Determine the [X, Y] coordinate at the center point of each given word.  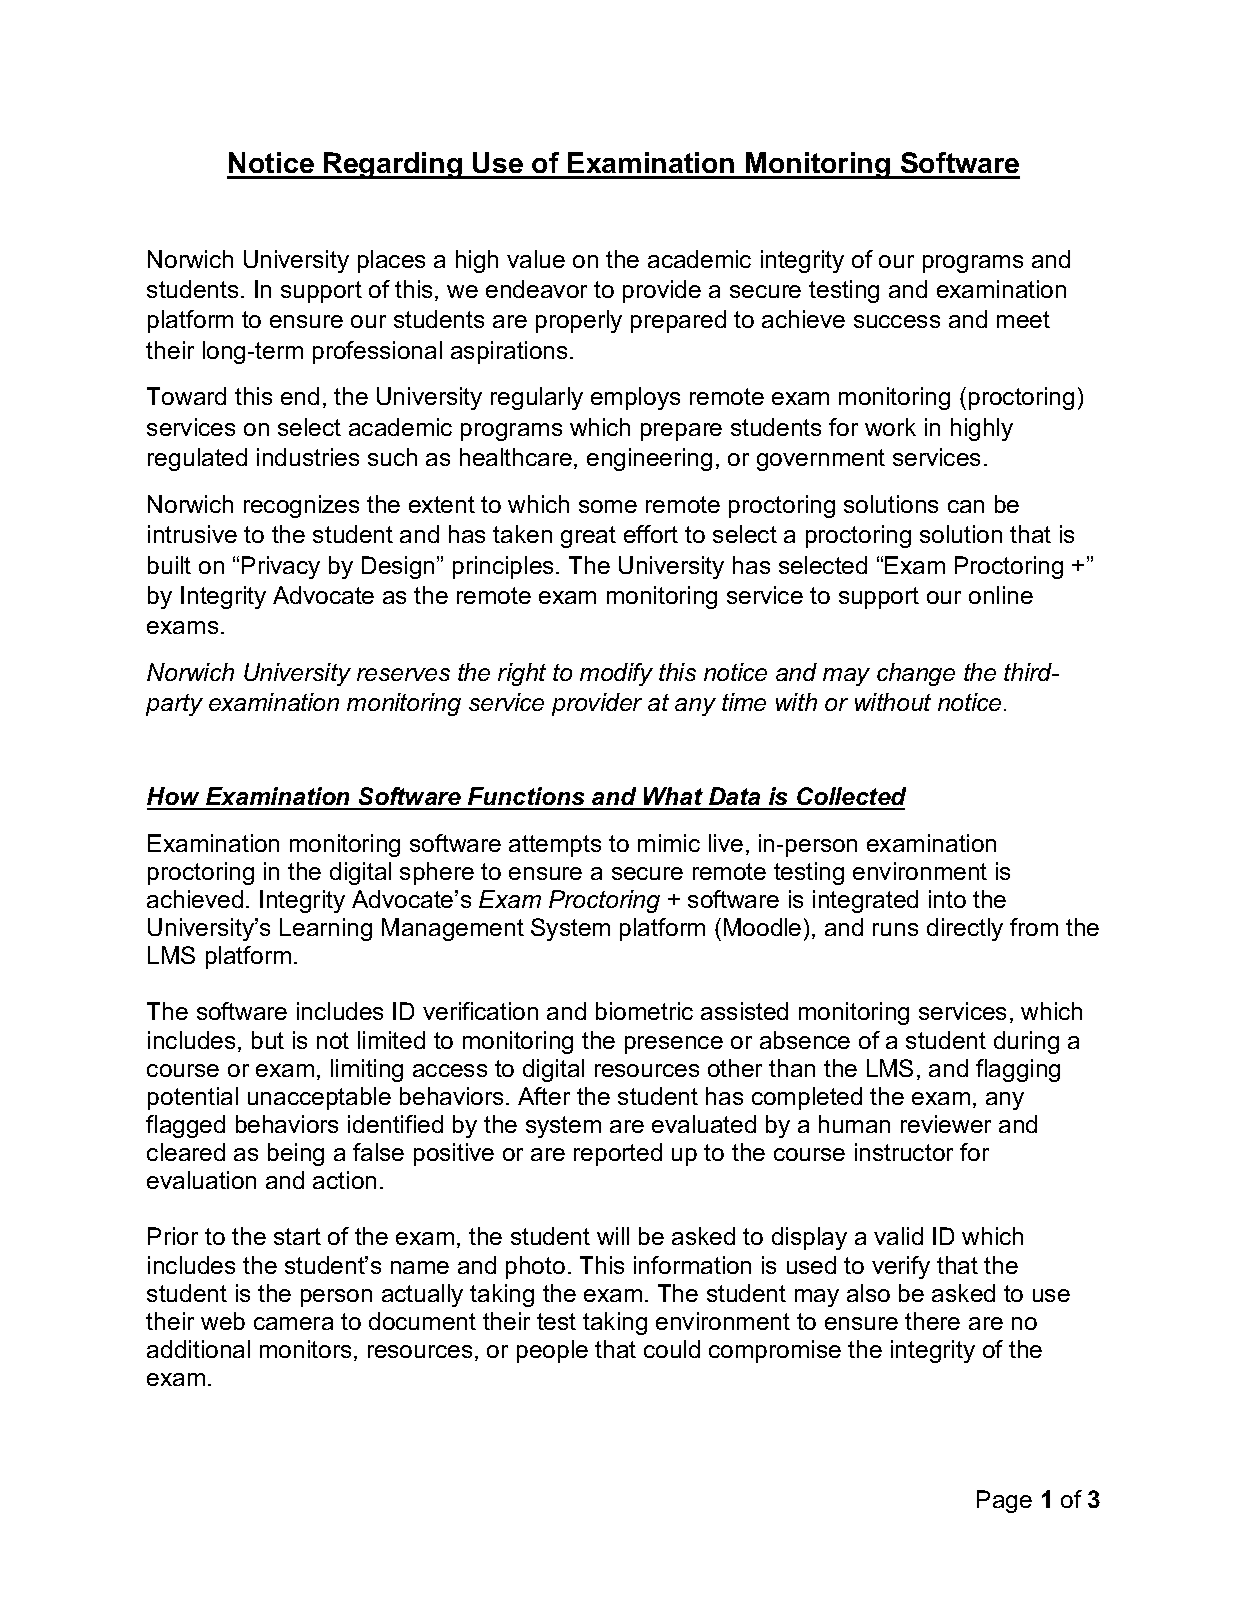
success [897, 321]
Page [1004, 1501]
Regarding [393, 165]
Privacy [281, 567]
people [552, 1351]
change [916, 674]
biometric [644, 1011]
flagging [1018, 1070]
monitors [305, 1349]
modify [616, 674]
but [268, 1040]
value [536, 259]
